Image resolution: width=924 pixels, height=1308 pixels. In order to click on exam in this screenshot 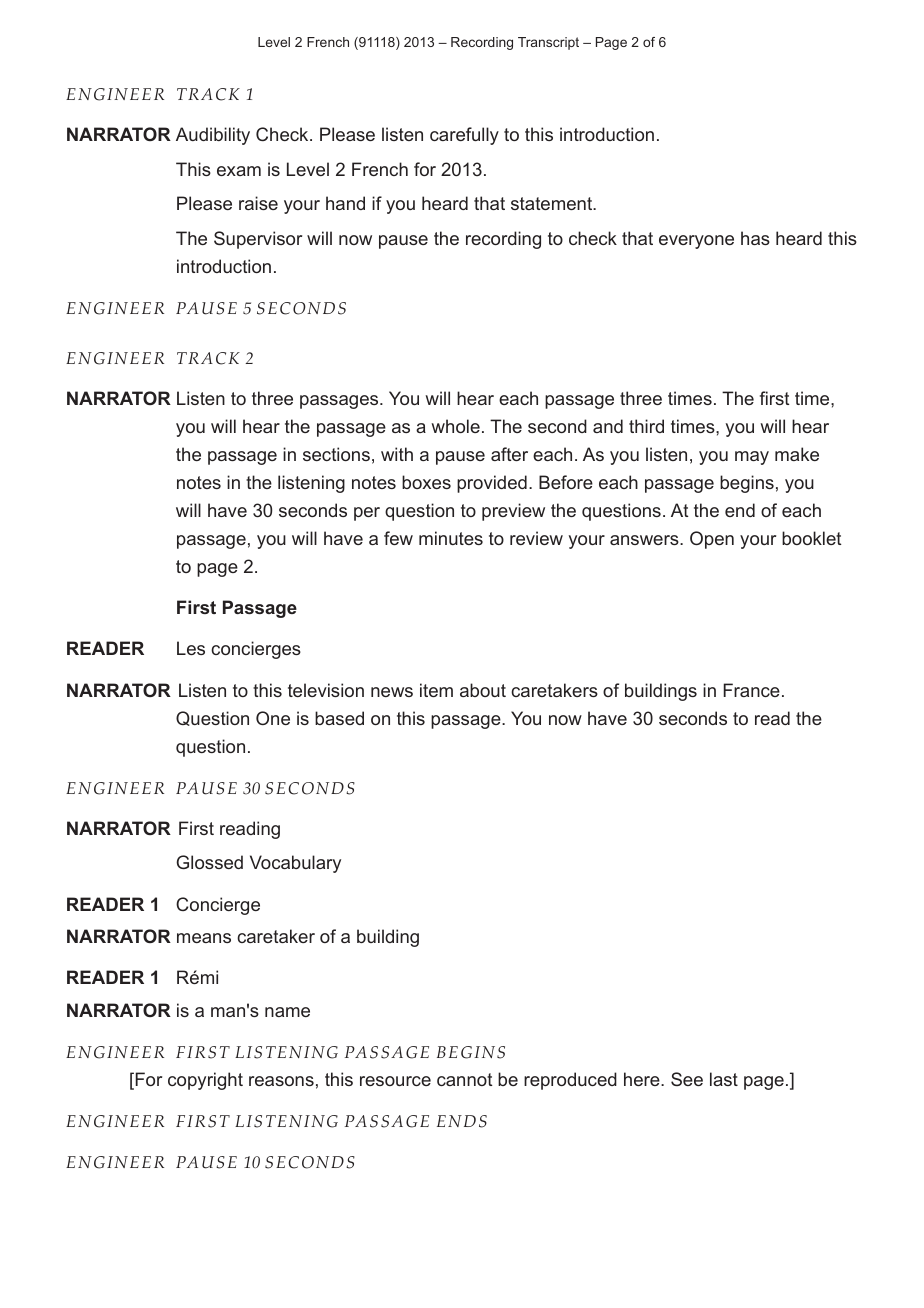, I will do `click(239, 171)`.
